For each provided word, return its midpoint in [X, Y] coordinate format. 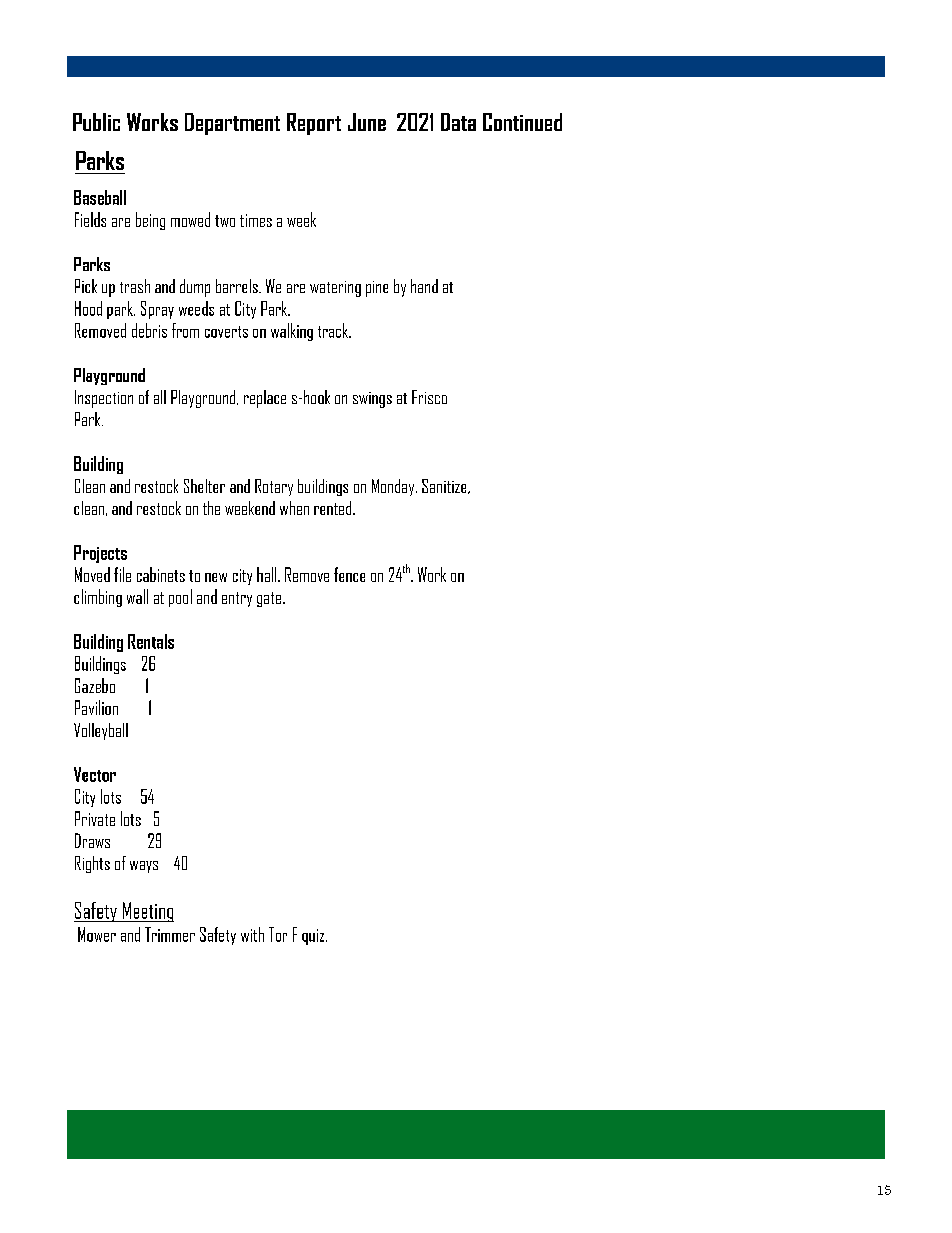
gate [269, 599]
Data [458, 122]
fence [349, 574]
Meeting [147, 912]
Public [96, 122]
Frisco [429, 397]
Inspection [104, 399]
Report [314, 124]
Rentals [151, 641]
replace [265, 399]
